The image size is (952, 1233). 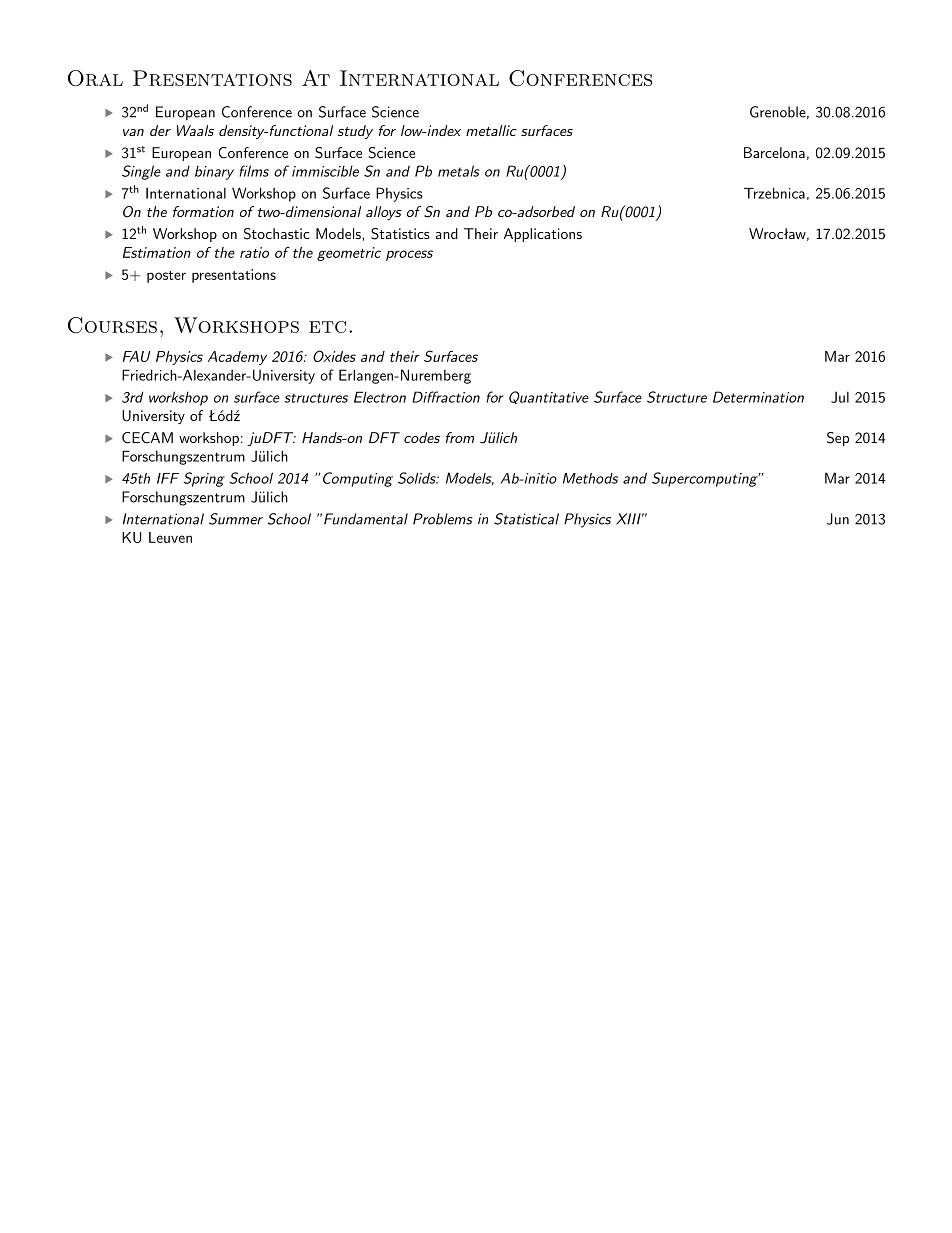 What do you see at coordinates (409, 255) in the screenshot?
I see `process` at bounding box center [409, 255].
